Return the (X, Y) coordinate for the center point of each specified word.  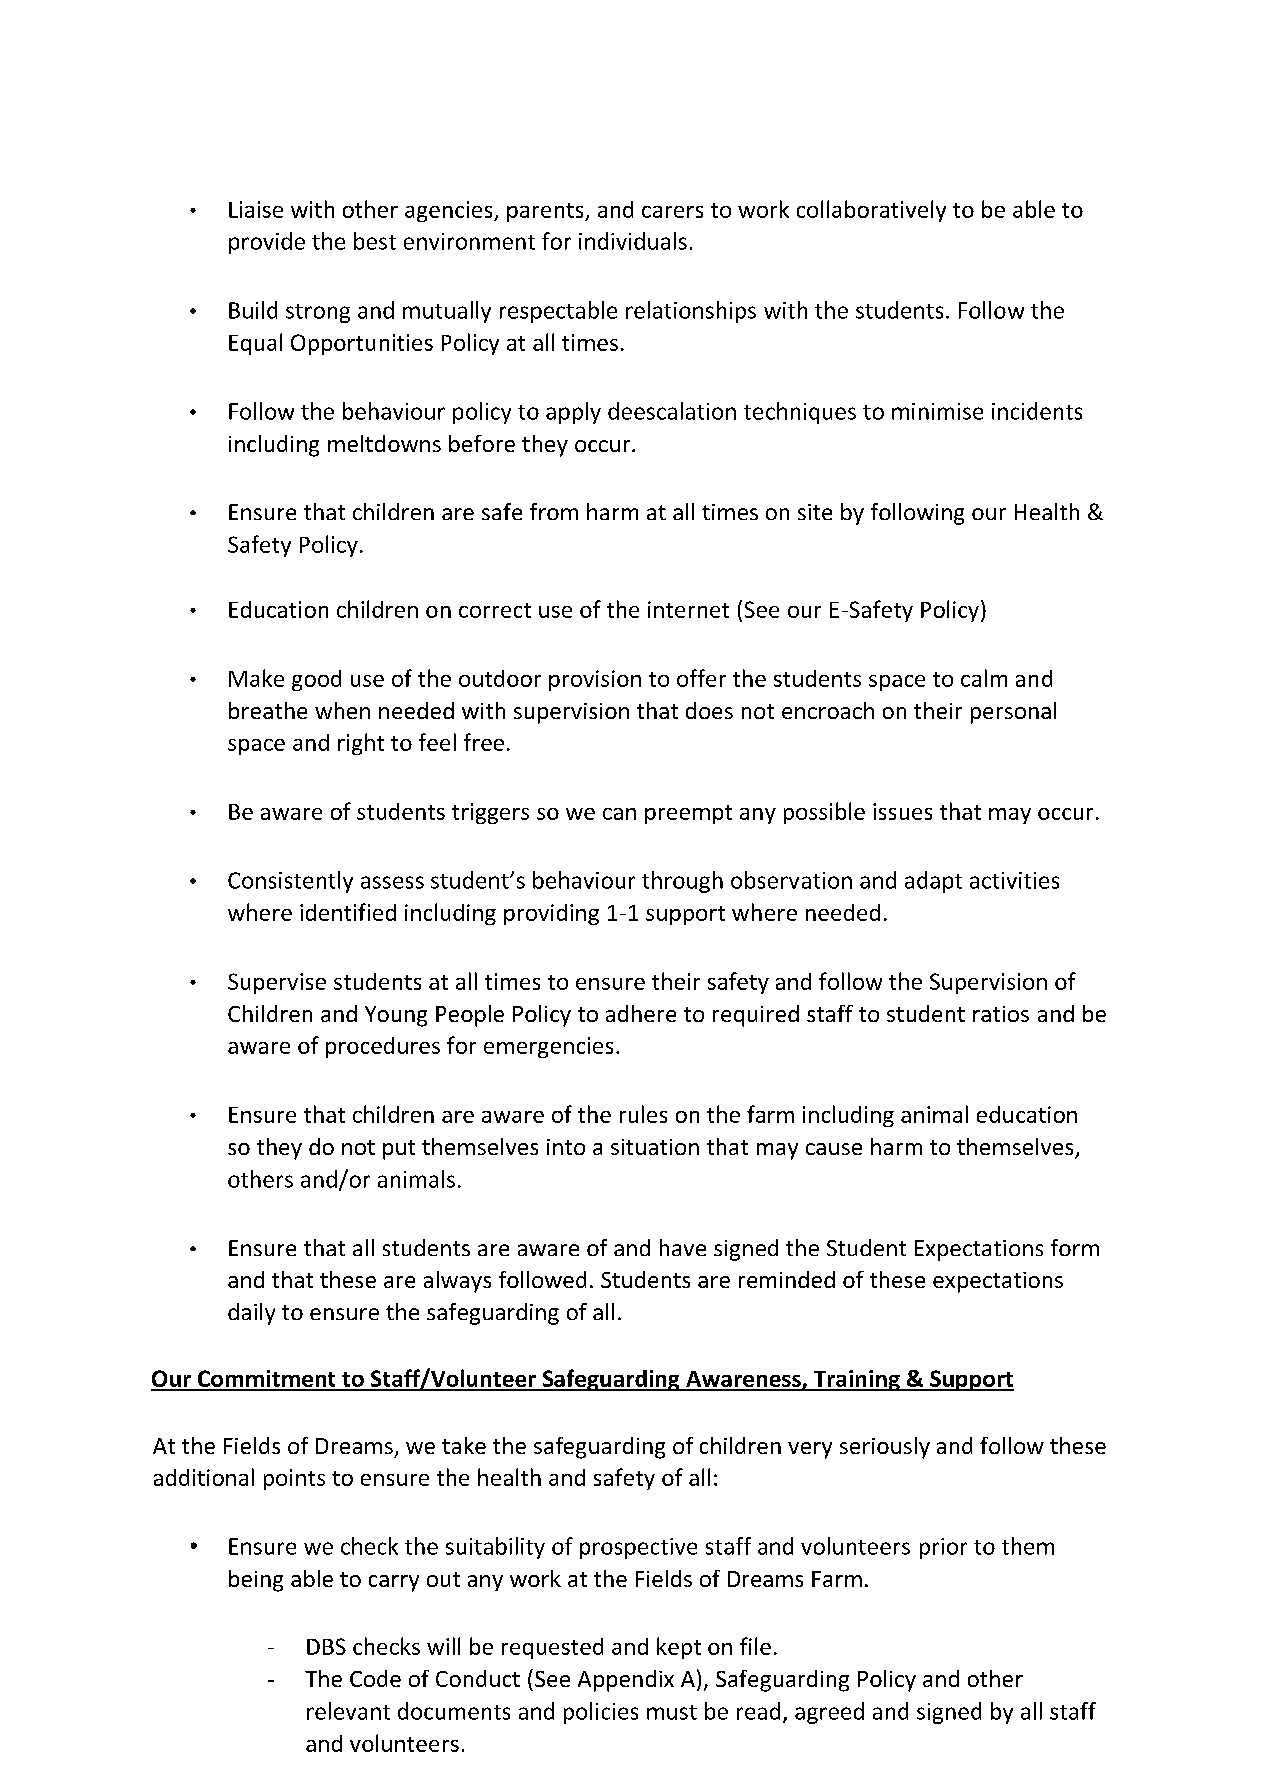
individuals (633, 241)
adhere (641, 1013)
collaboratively (871, 211)
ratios (1001, 1014)
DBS (326, 1646)
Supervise (277, 983)
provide (267, 243)
